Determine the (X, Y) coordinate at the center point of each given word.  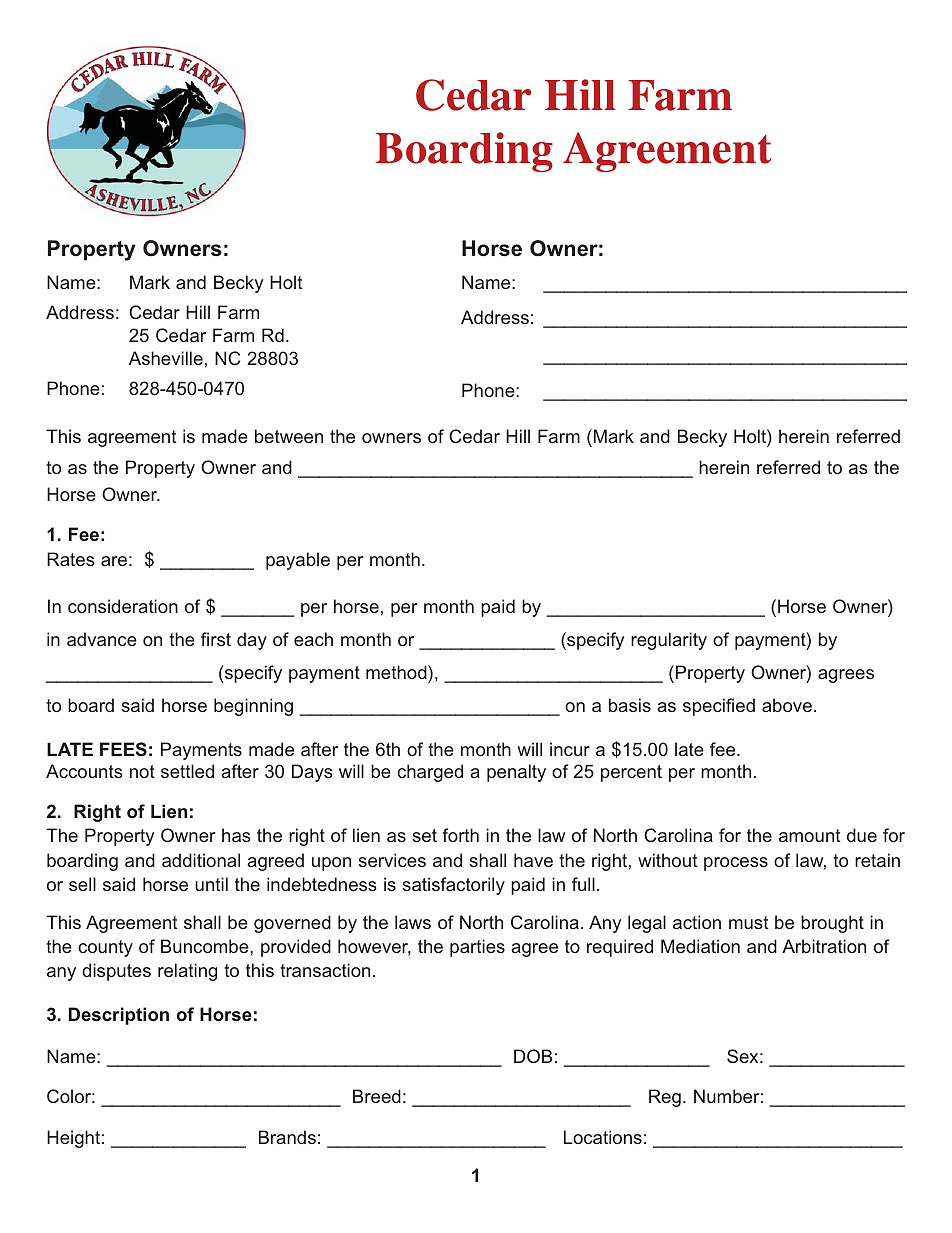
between (289, 436)
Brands (287, 1137)
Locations (603, 1137)
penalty (516, 773)
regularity (669, 641)
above (787, 705)
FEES (123, 749)
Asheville (166, 358)
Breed (377, 1096)
